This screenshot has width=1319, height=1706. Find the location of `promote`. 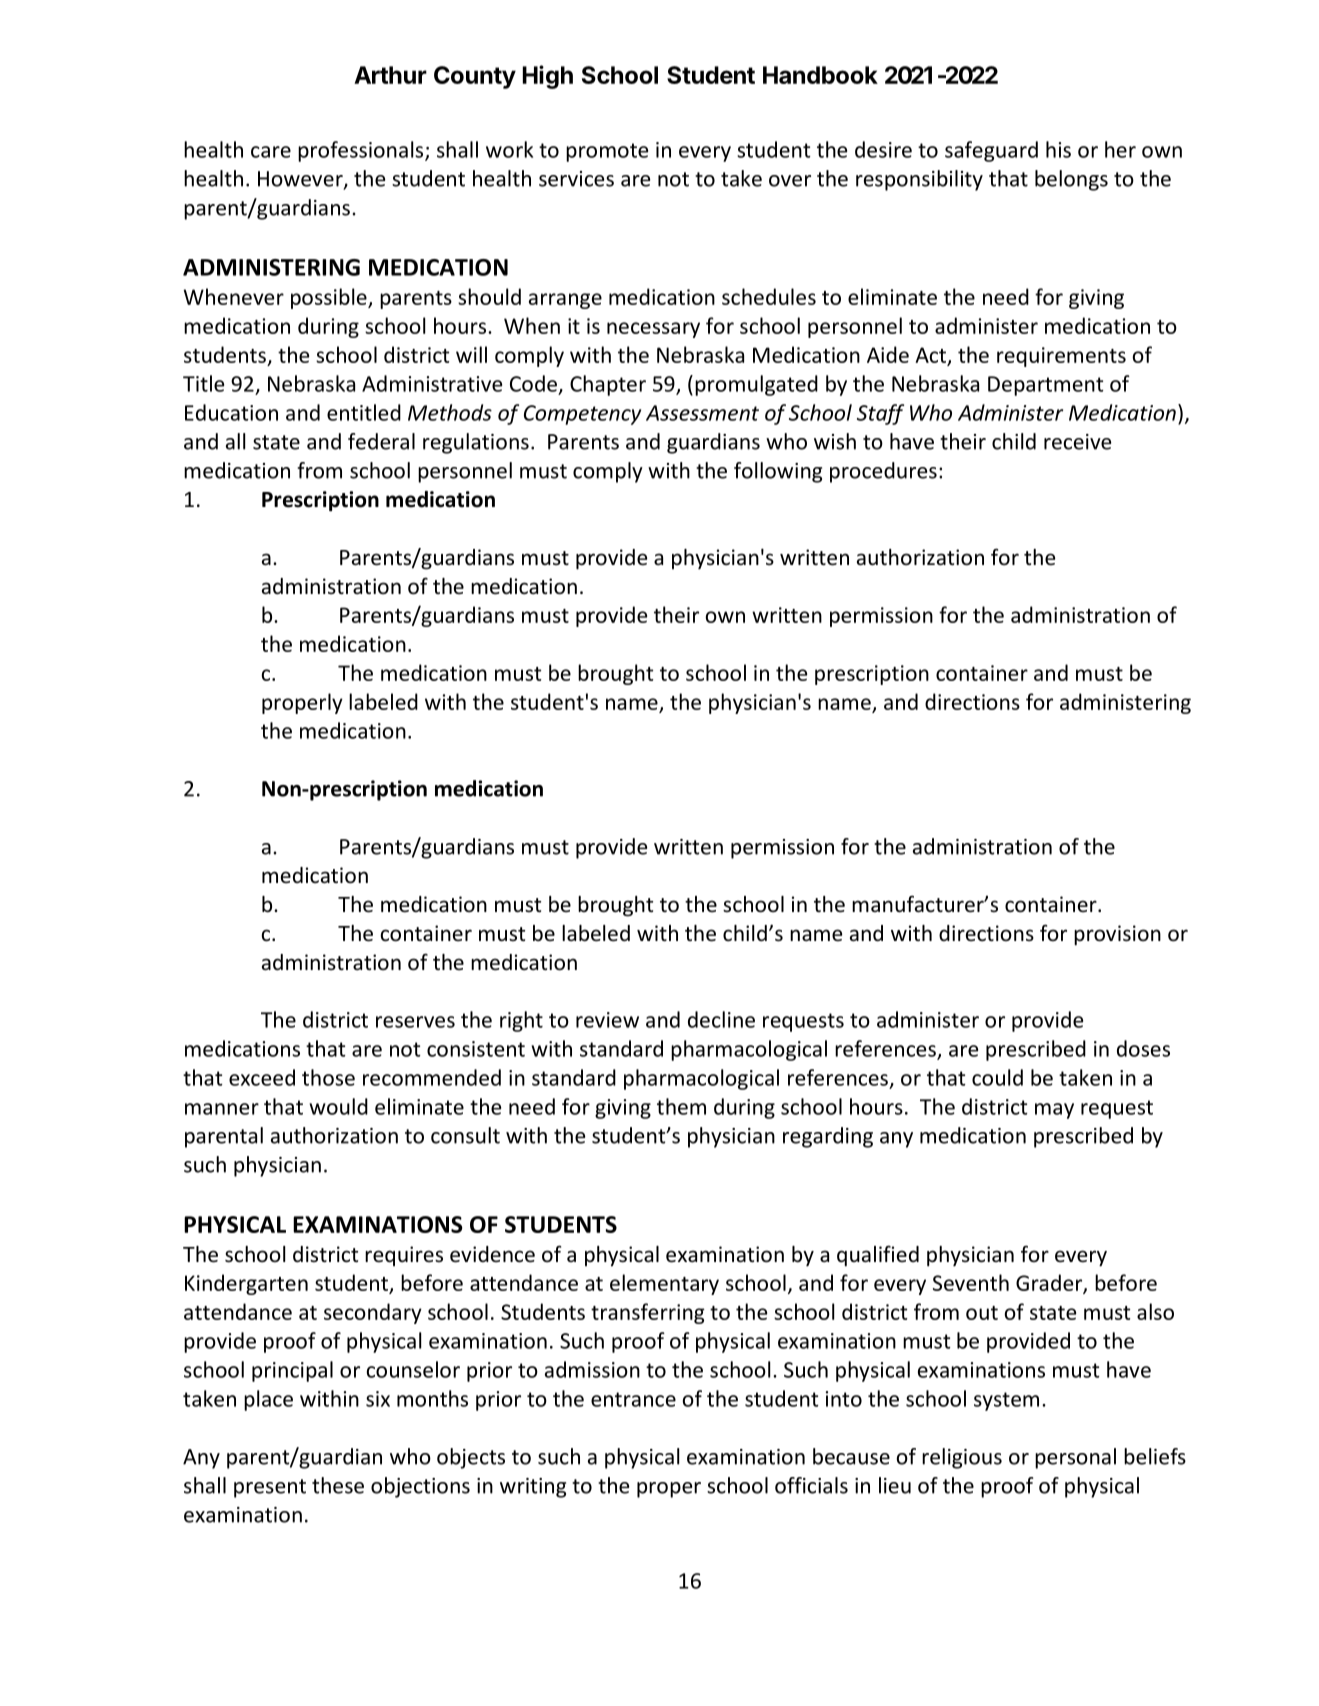

promote is located at coordinates (607, 152).
